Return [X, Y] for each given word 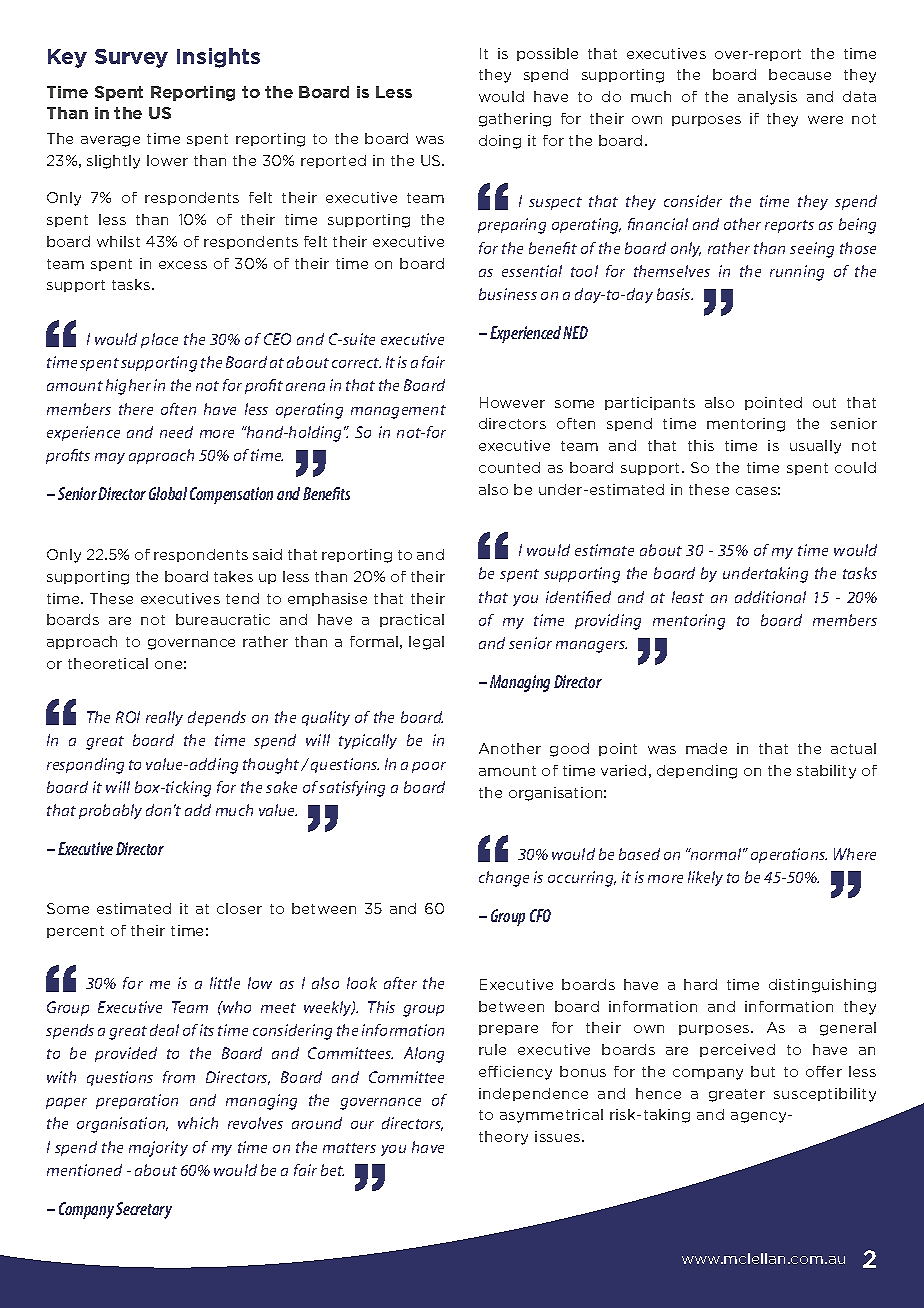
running [797, 273]
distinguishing [822, 986]
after [400, 983]
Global [168, 493]
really [164, 718]
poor [429, 767]
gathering [515, 120]
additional [770, 597]
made [706, 748]
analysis [767, 98]
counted [509, 467]
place [159, 340]
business [508, 294]
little [225, 983]
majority [158, 1149]
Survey [131, 58]
